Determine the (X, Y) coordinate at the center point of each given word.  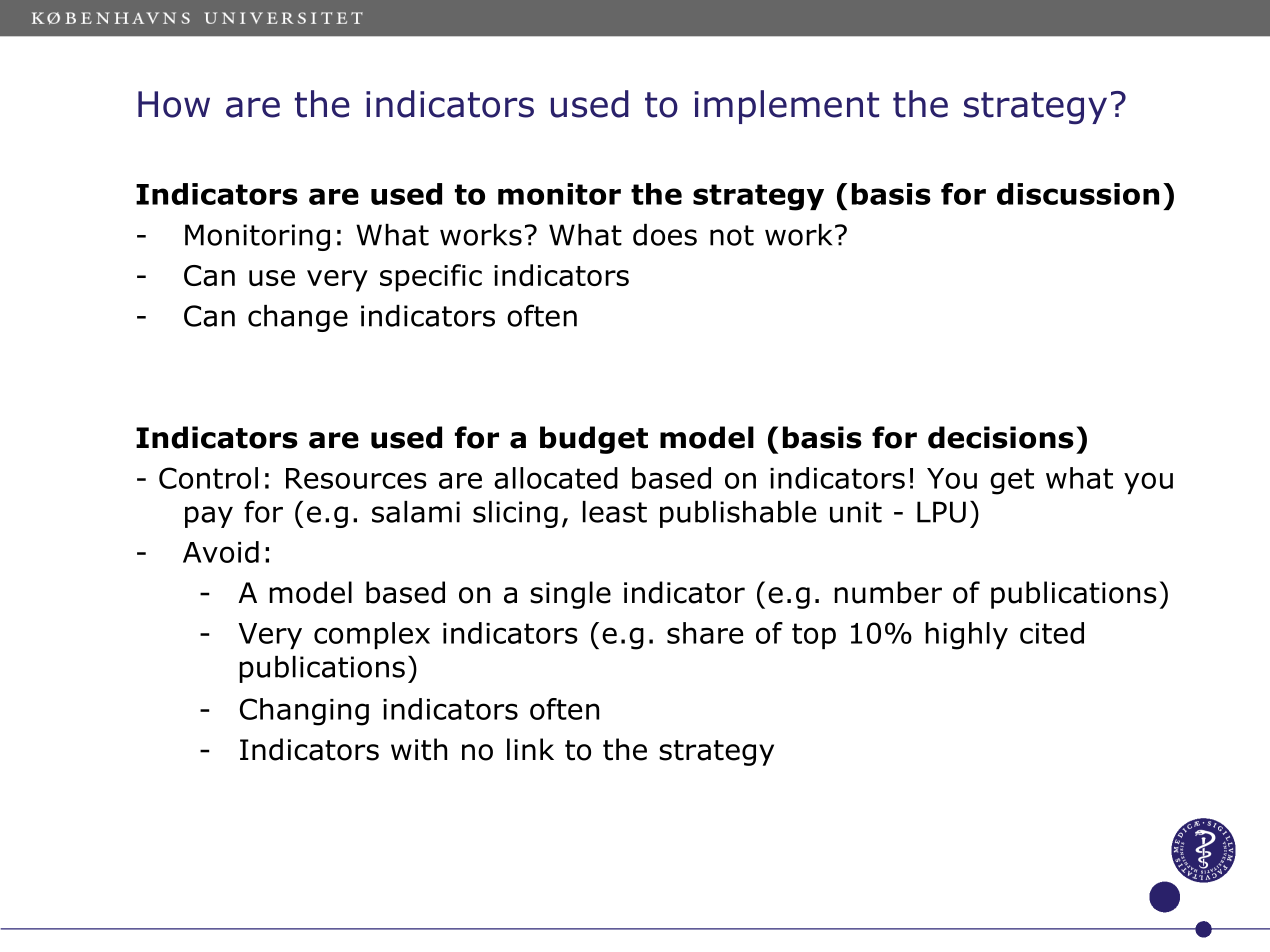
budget (594, 440)
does (665, 235)
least (615, 512)
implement (787, 107)
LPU (941, 512)
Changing (304, 712)
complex (372, 635)
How (174, 104)
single (570, 595)
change (298, 318)
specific (431, 278)
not (732, 235)
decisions (1001, 437)
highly (966, 636)
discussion (1078, 194)
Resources (356, 478)
